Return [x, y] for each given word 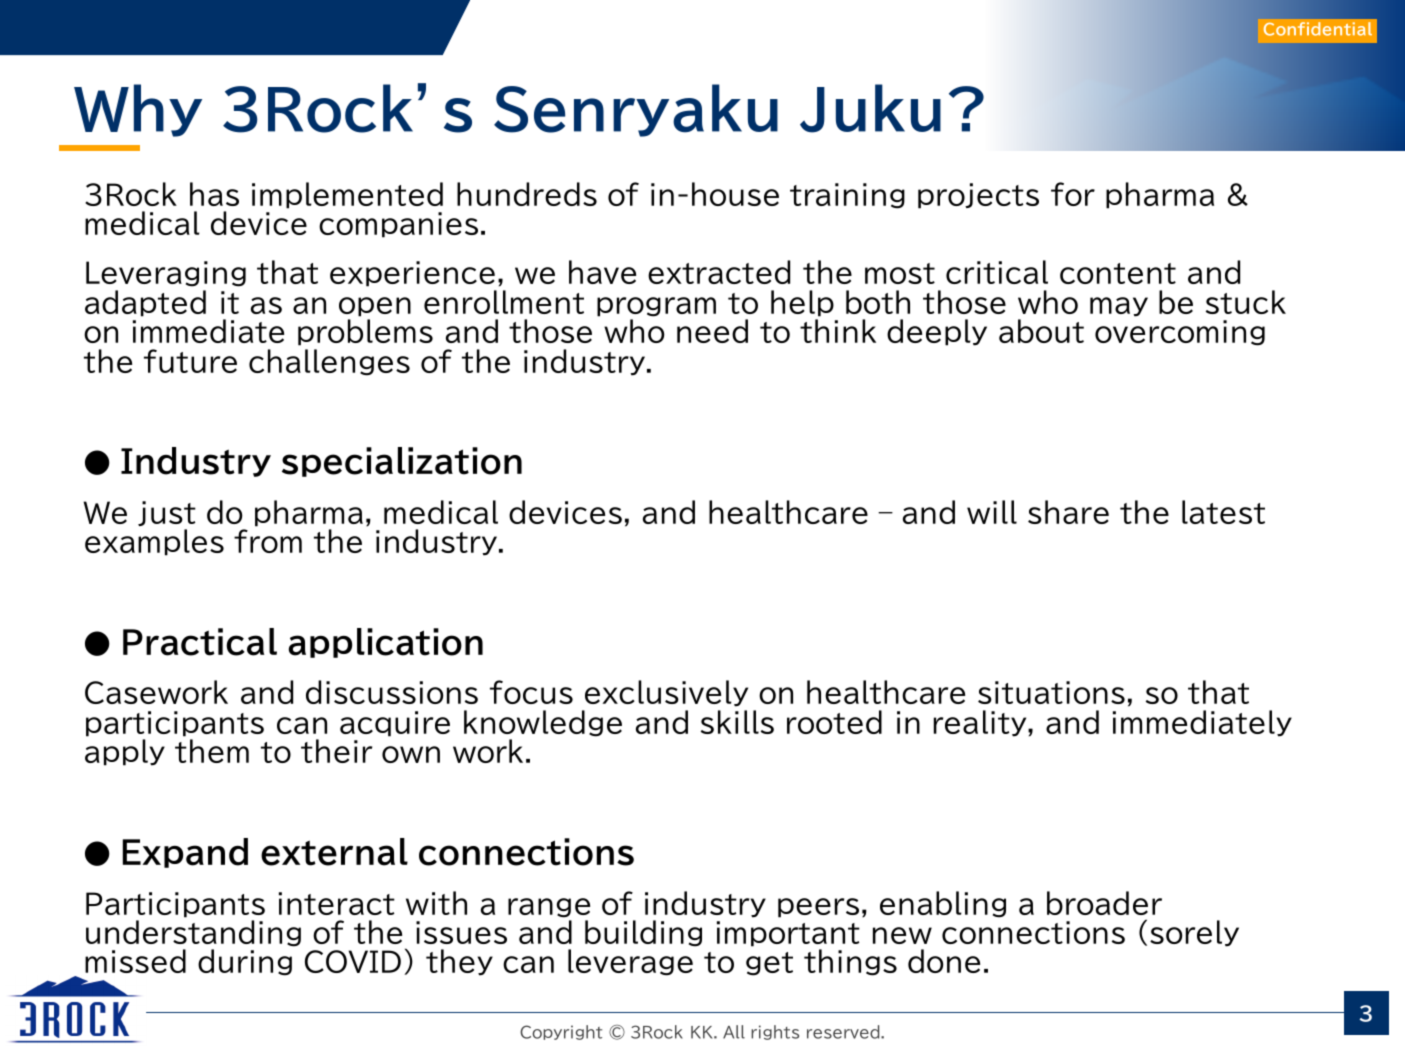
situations [1051, 692]
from [268, 541]
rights [775, 1032]
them [212, 751]
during [245, 962]
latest [1223, 512]
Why [138, 110]
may [1119, 307]
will [992, 512]
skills [737, 722]
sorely [1194, 933]
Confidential [1318, 29]
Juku [870, 108]
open [375, 307]
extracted [719, 272]
